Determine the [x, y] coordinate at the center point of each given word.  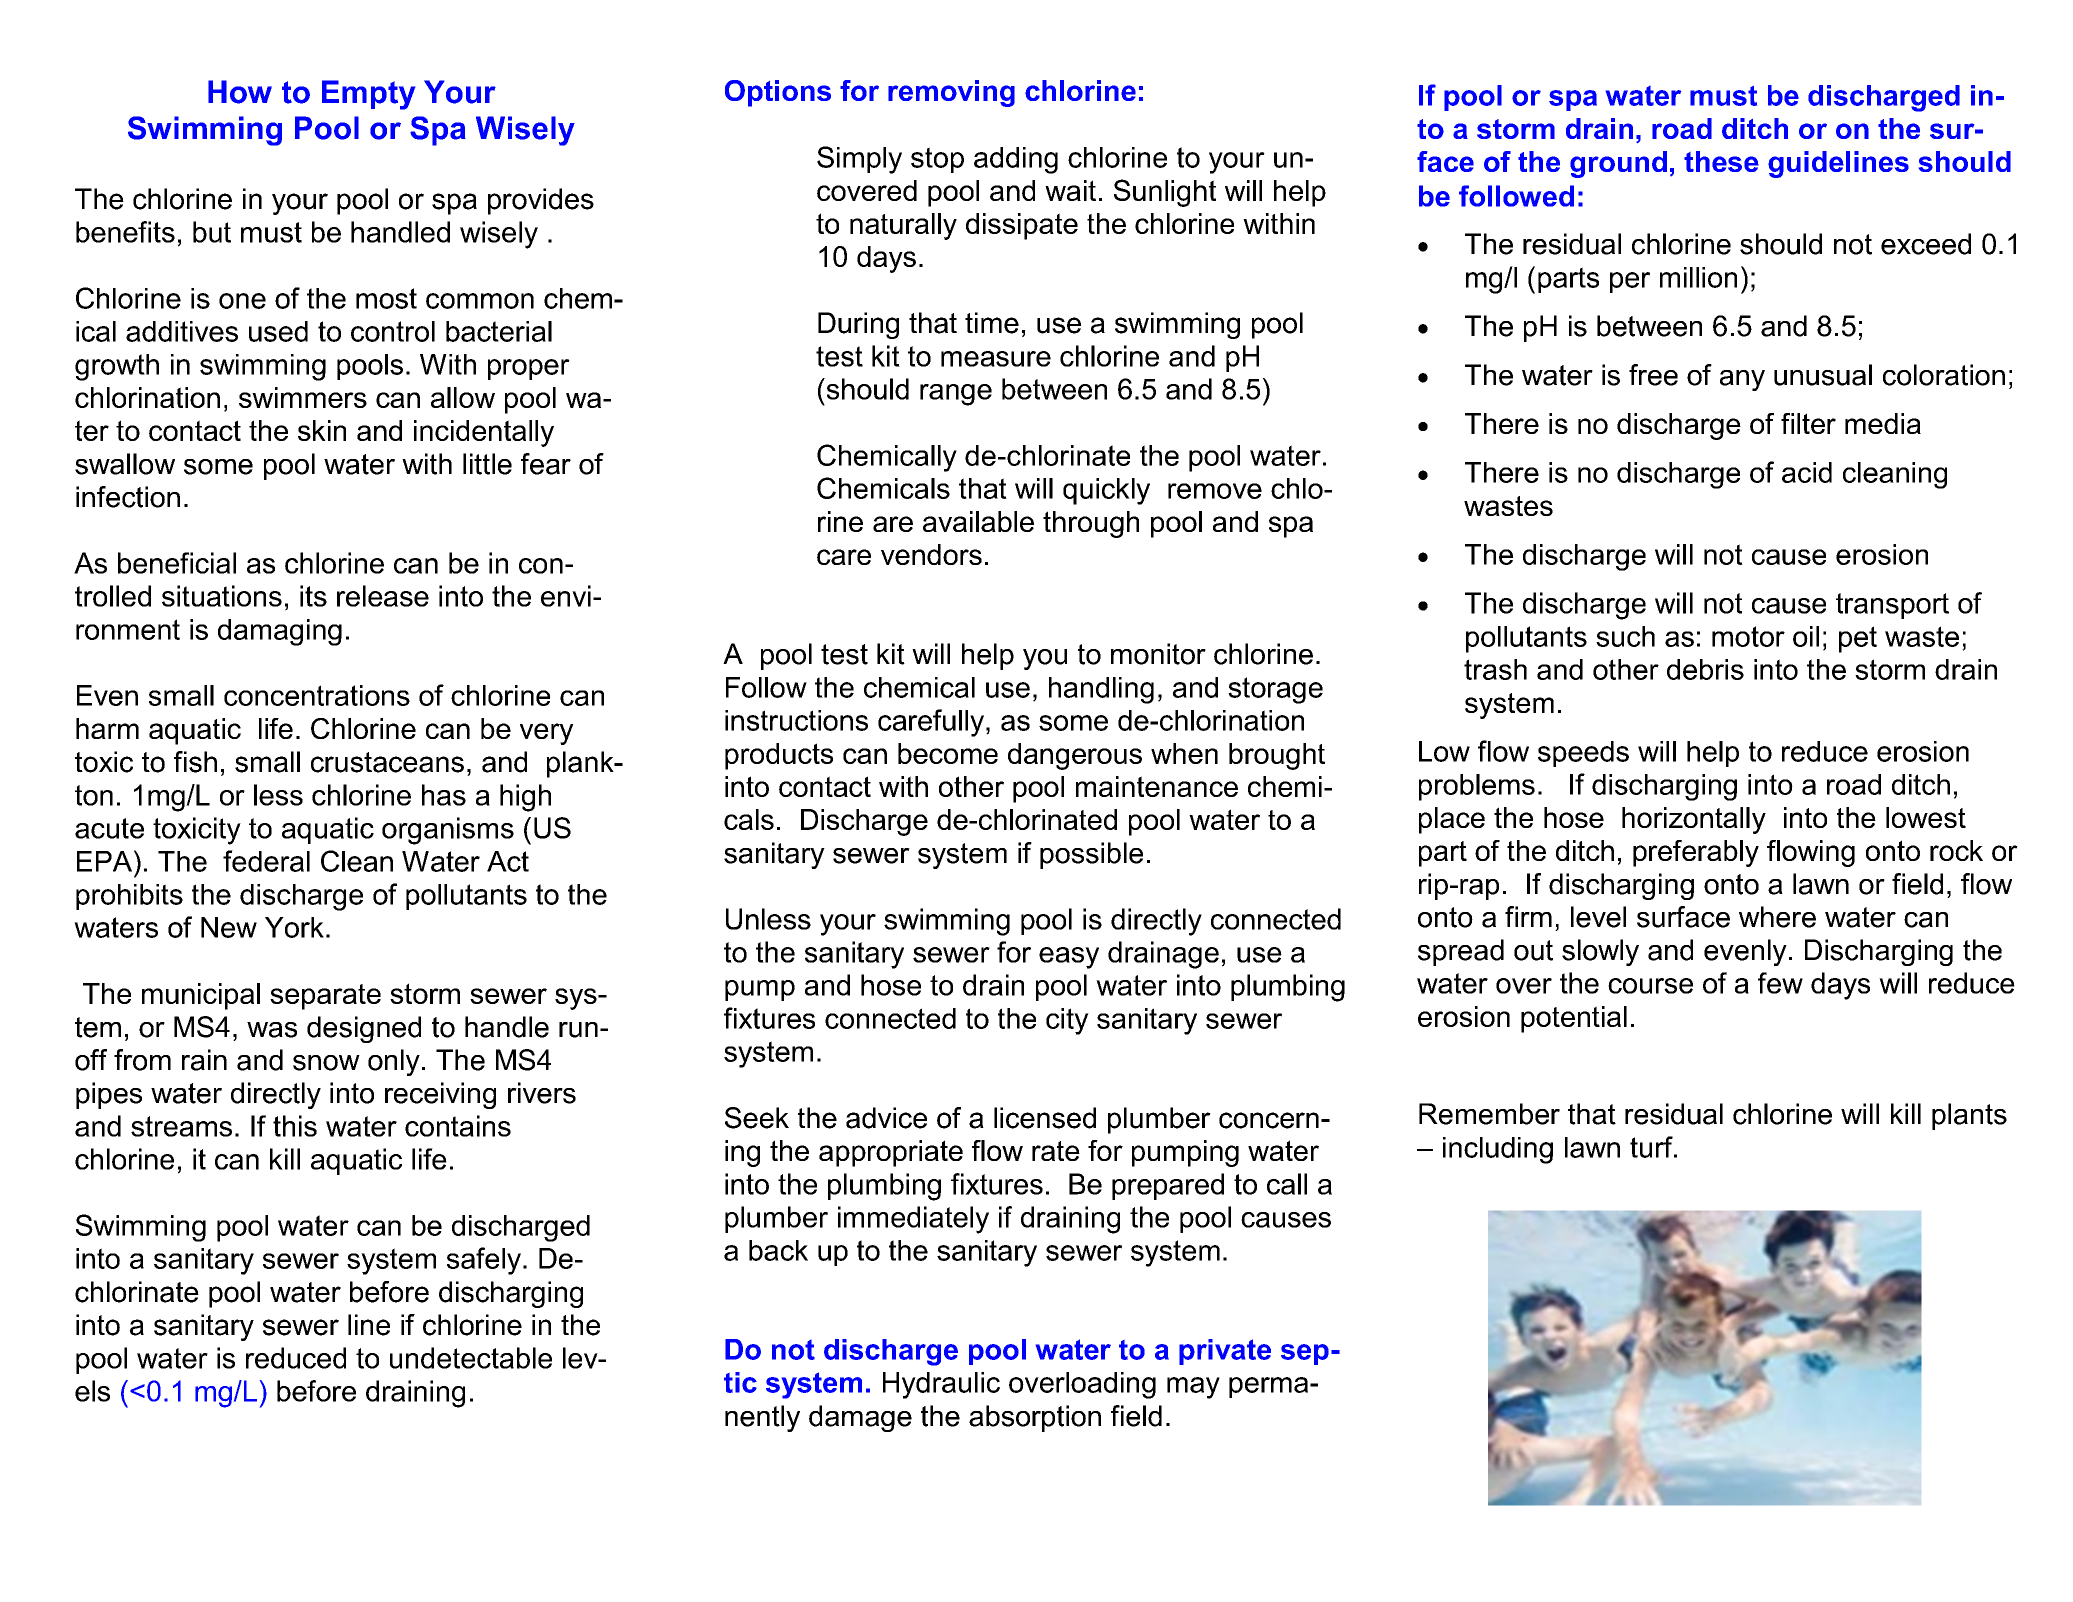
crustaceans [387, 762]
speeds [1583, 754]
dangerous [1075, 756]
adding [1016, 160]
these [1721, 161]
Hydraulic [941, 1385]
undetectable [471, 1358]
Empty [368, 95]
